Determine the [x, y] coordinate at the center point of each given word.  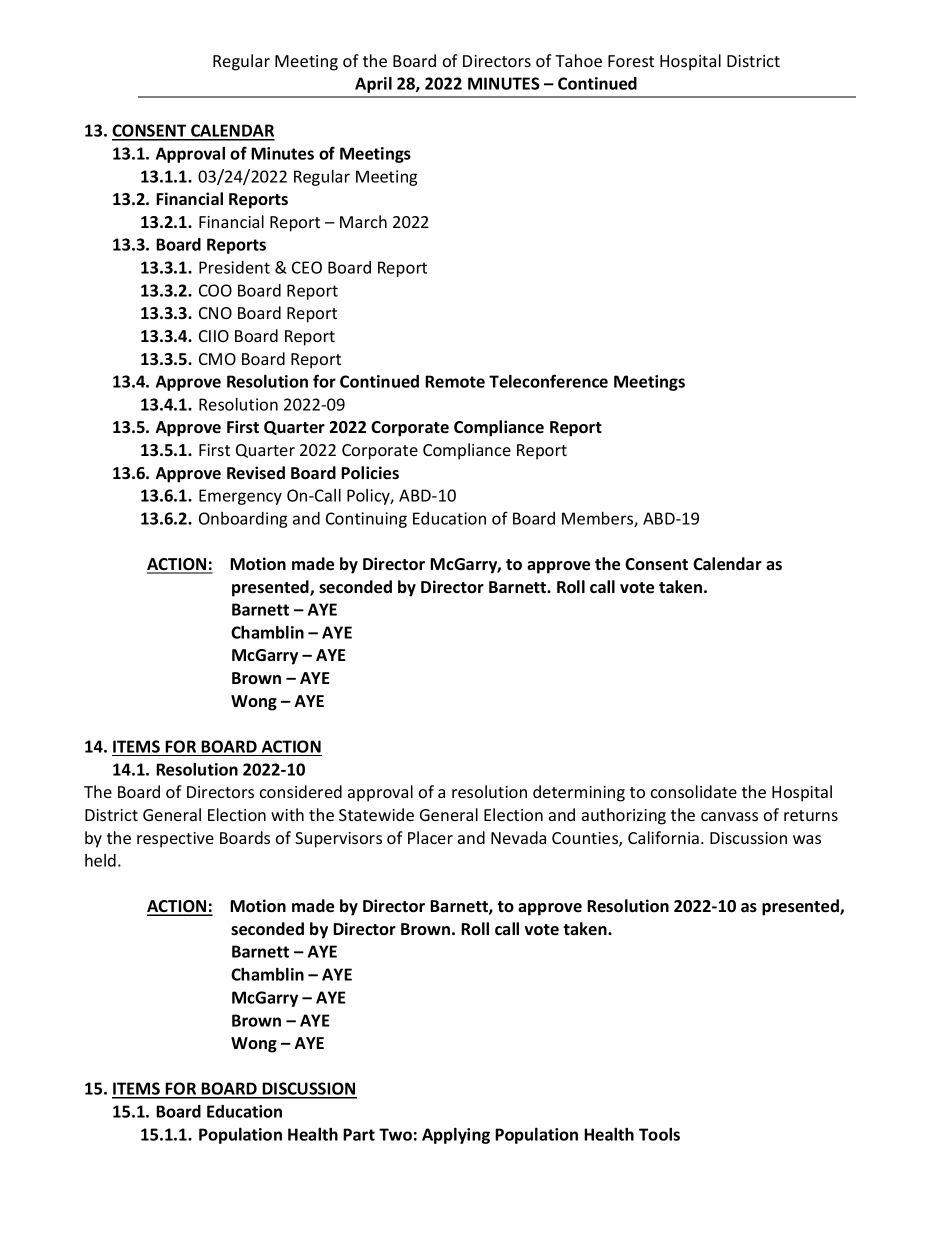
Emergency [240, 497]
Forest [631, 61]
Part [359, 1134]
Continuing [366, 520]
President [234, 267]
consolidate [694, 791]
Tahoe [578, 60]
